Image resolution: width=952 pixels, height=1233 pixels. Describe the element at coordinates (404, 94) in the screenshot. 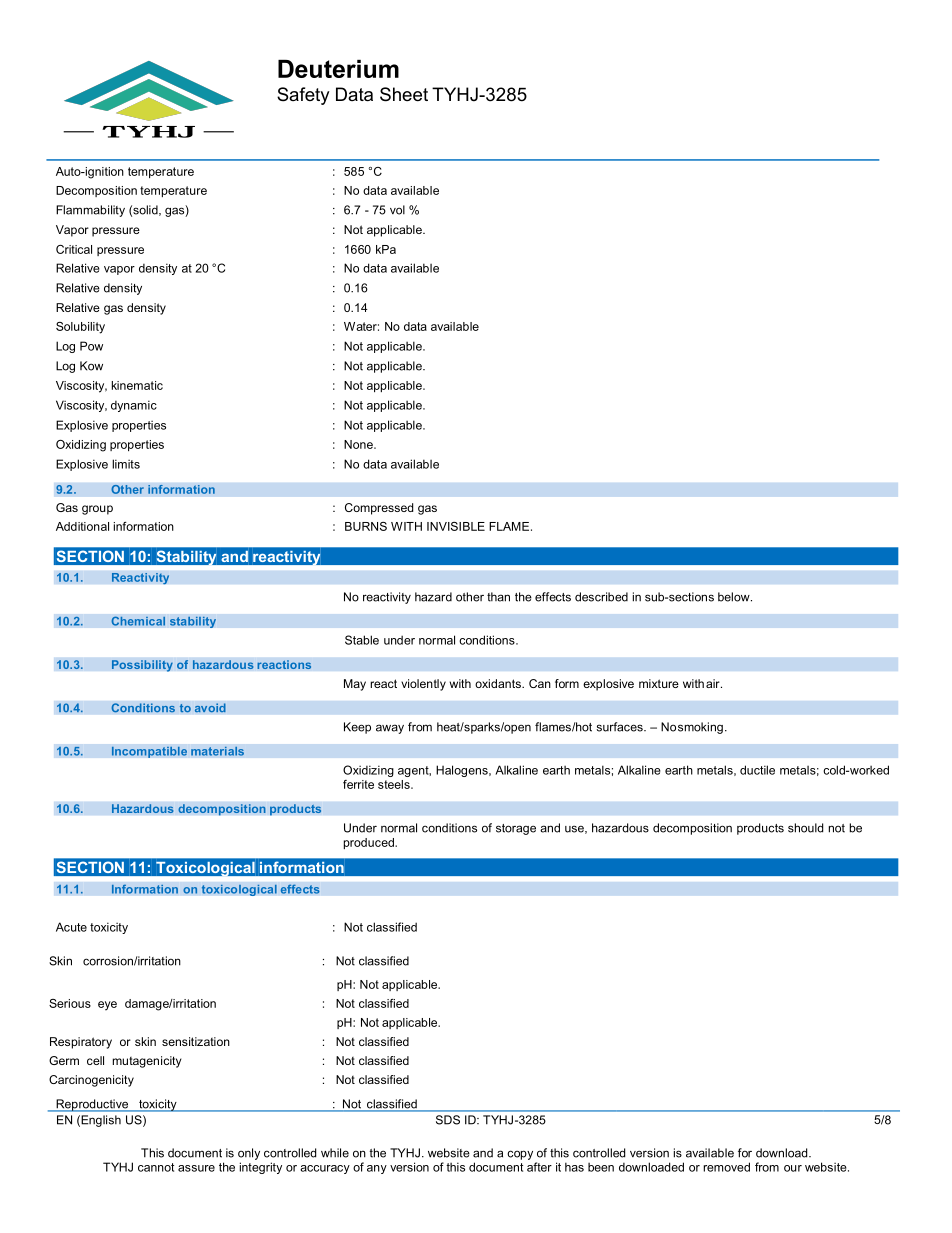

I see `Sheet` at that location.
